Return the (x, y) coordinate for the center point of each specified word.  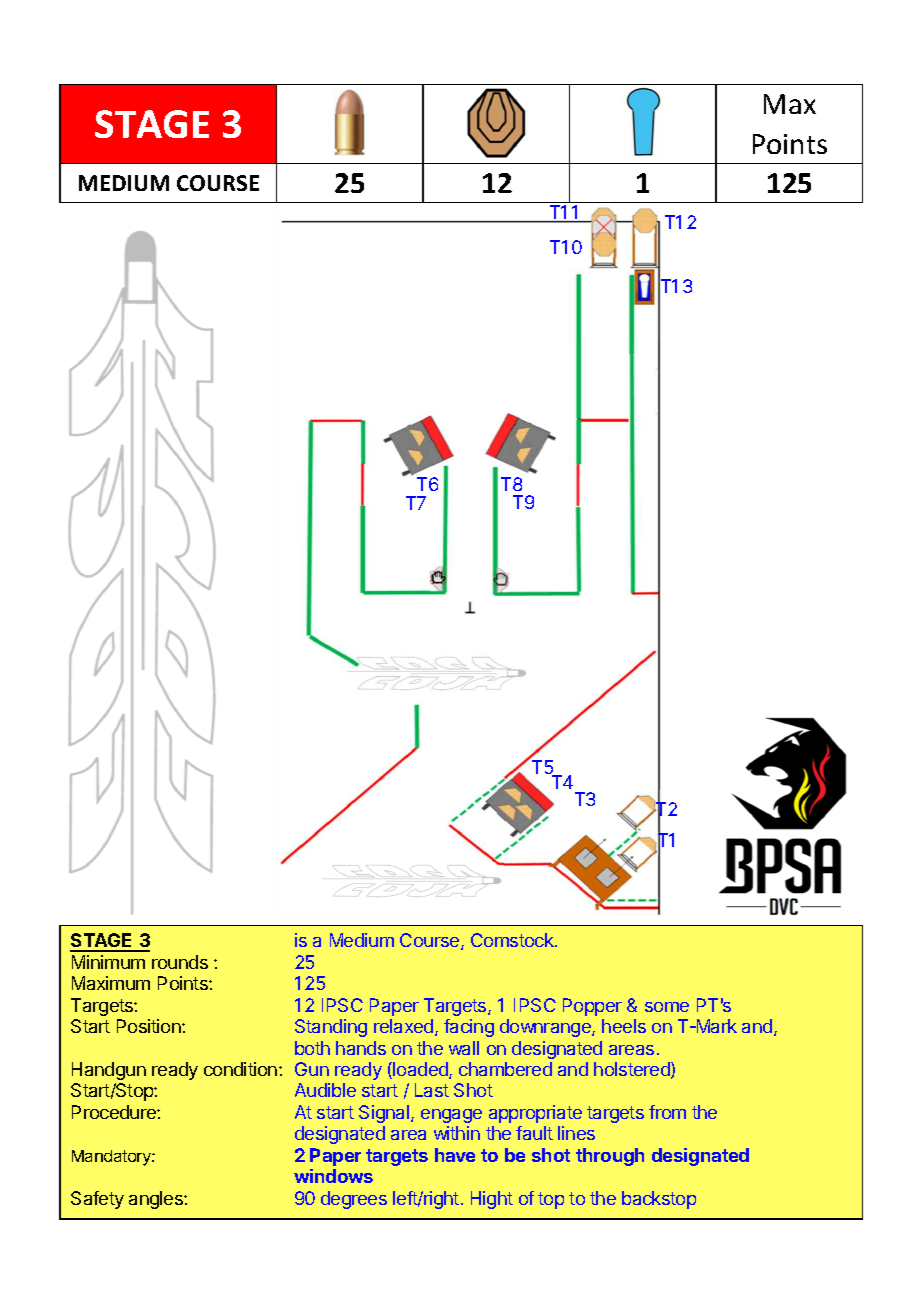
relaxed (405, 1027)
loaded (420, 1070)
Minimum (108, 962)
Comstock (513, 940)
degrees (354, 1200)
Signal (385, 1114)
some (667, 1007)
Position (150, 1026)
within (457, 1133)
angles (157, 1200)
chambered (505, 1069)
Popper (592, 1007)
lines (576, 1133)
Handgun (109, 1071)
